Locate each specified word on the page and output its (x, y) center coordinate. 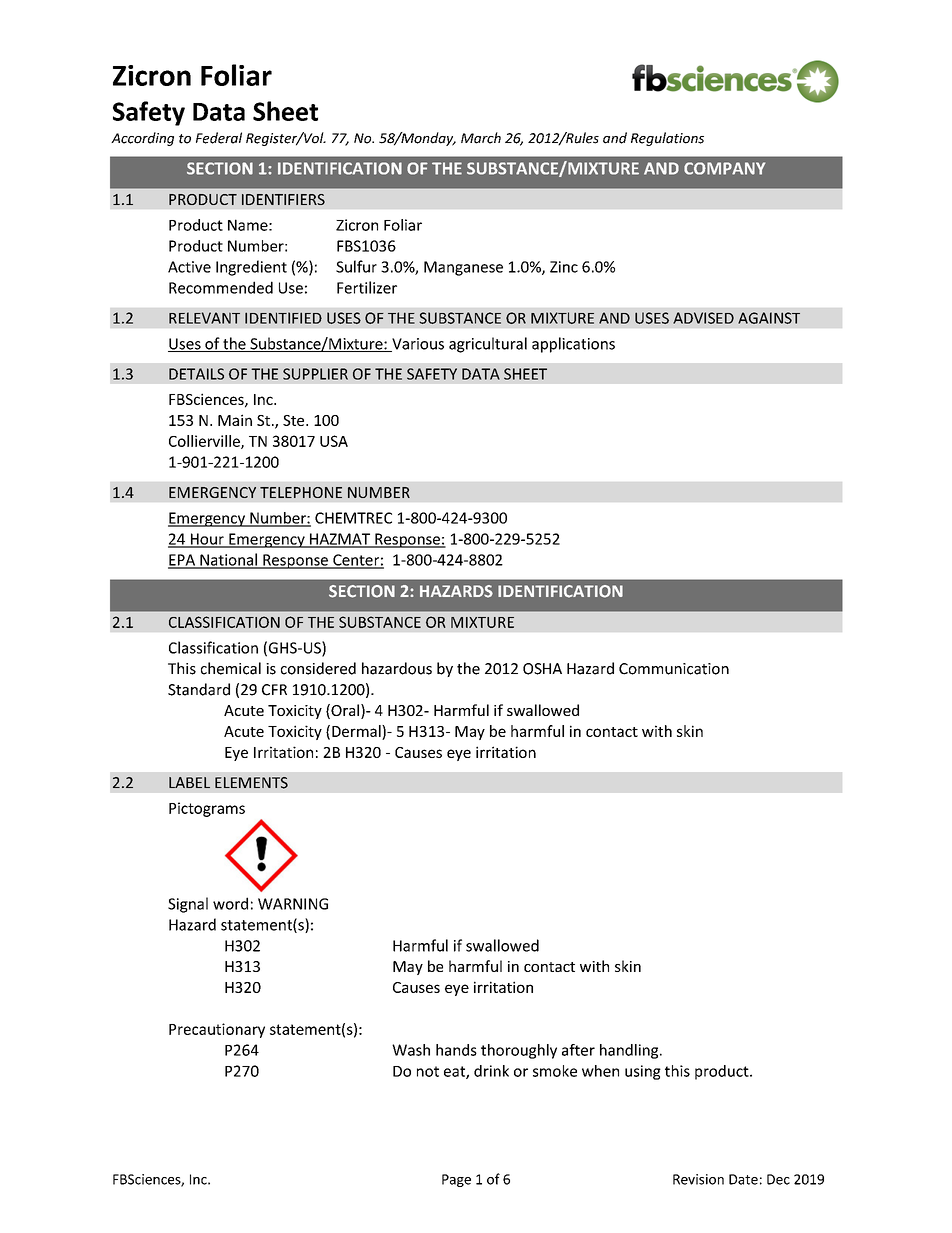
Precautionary (217, 1030)
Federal (219, 138)
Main (235, 420)
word (230, 903)
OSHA (542, 669)
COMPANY (724, 168)
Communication (674, 669)
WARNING (293, 904)
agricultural (488, 345)
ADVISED (703, 318)
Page (456, 1180)
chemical (231, 668)
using (643, 1072)
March (481, 138)
